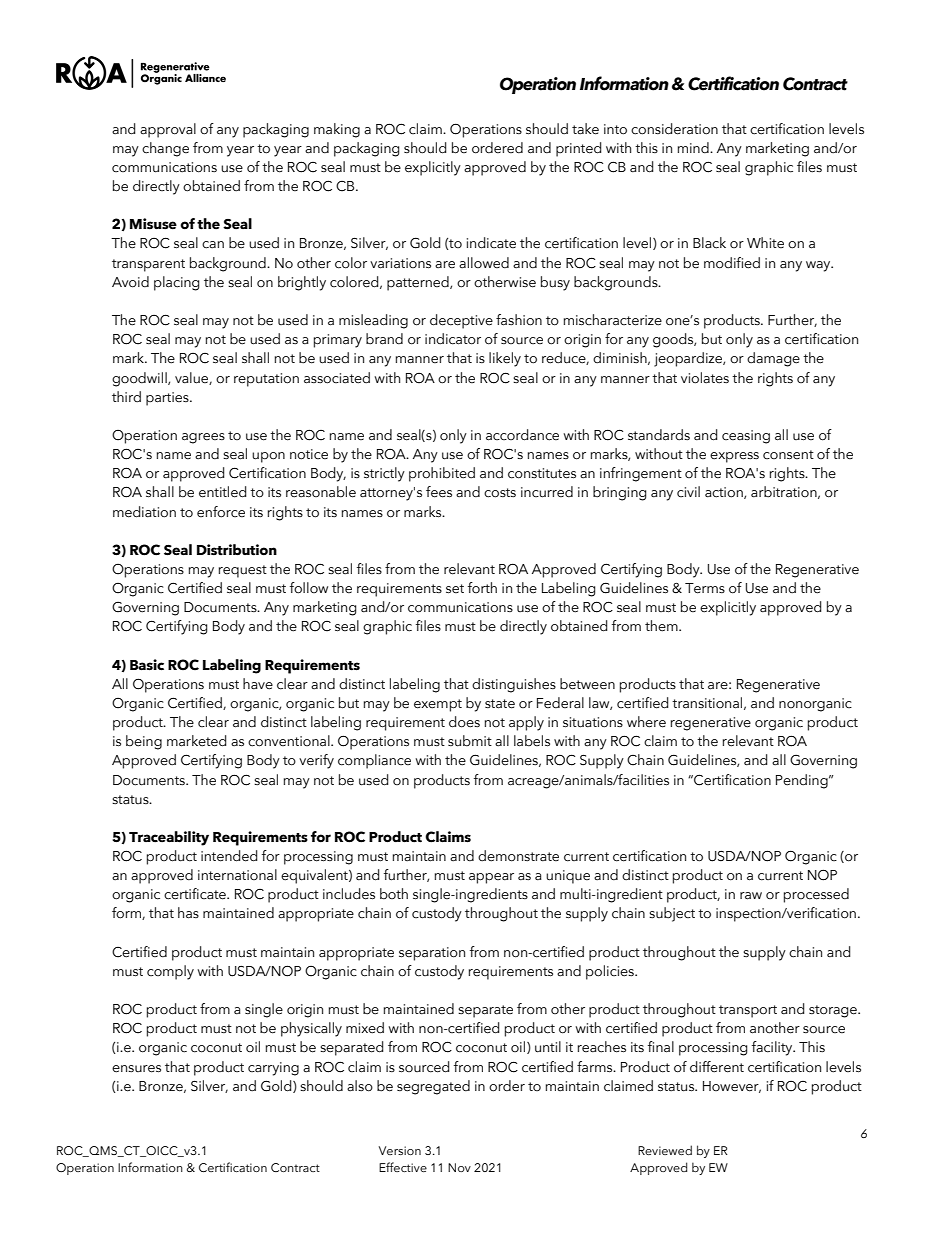 This screenshot has height=1233, width=952. Describe the element at coordinates (579, 149) in the screenshot. I see `printed` at that location.
